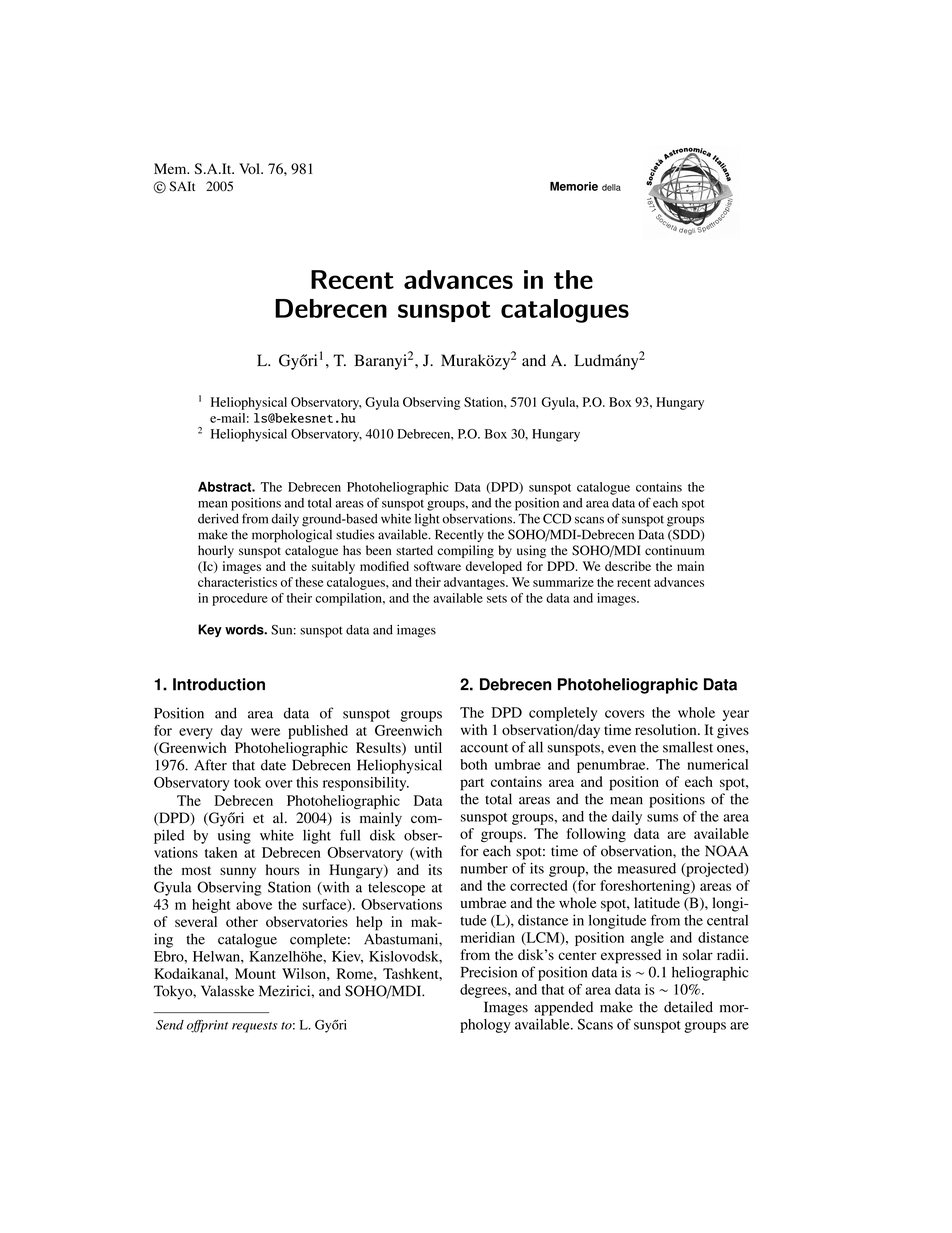 This document has height=1233, width=952. I want to click on requests, so click(254, 1027).
